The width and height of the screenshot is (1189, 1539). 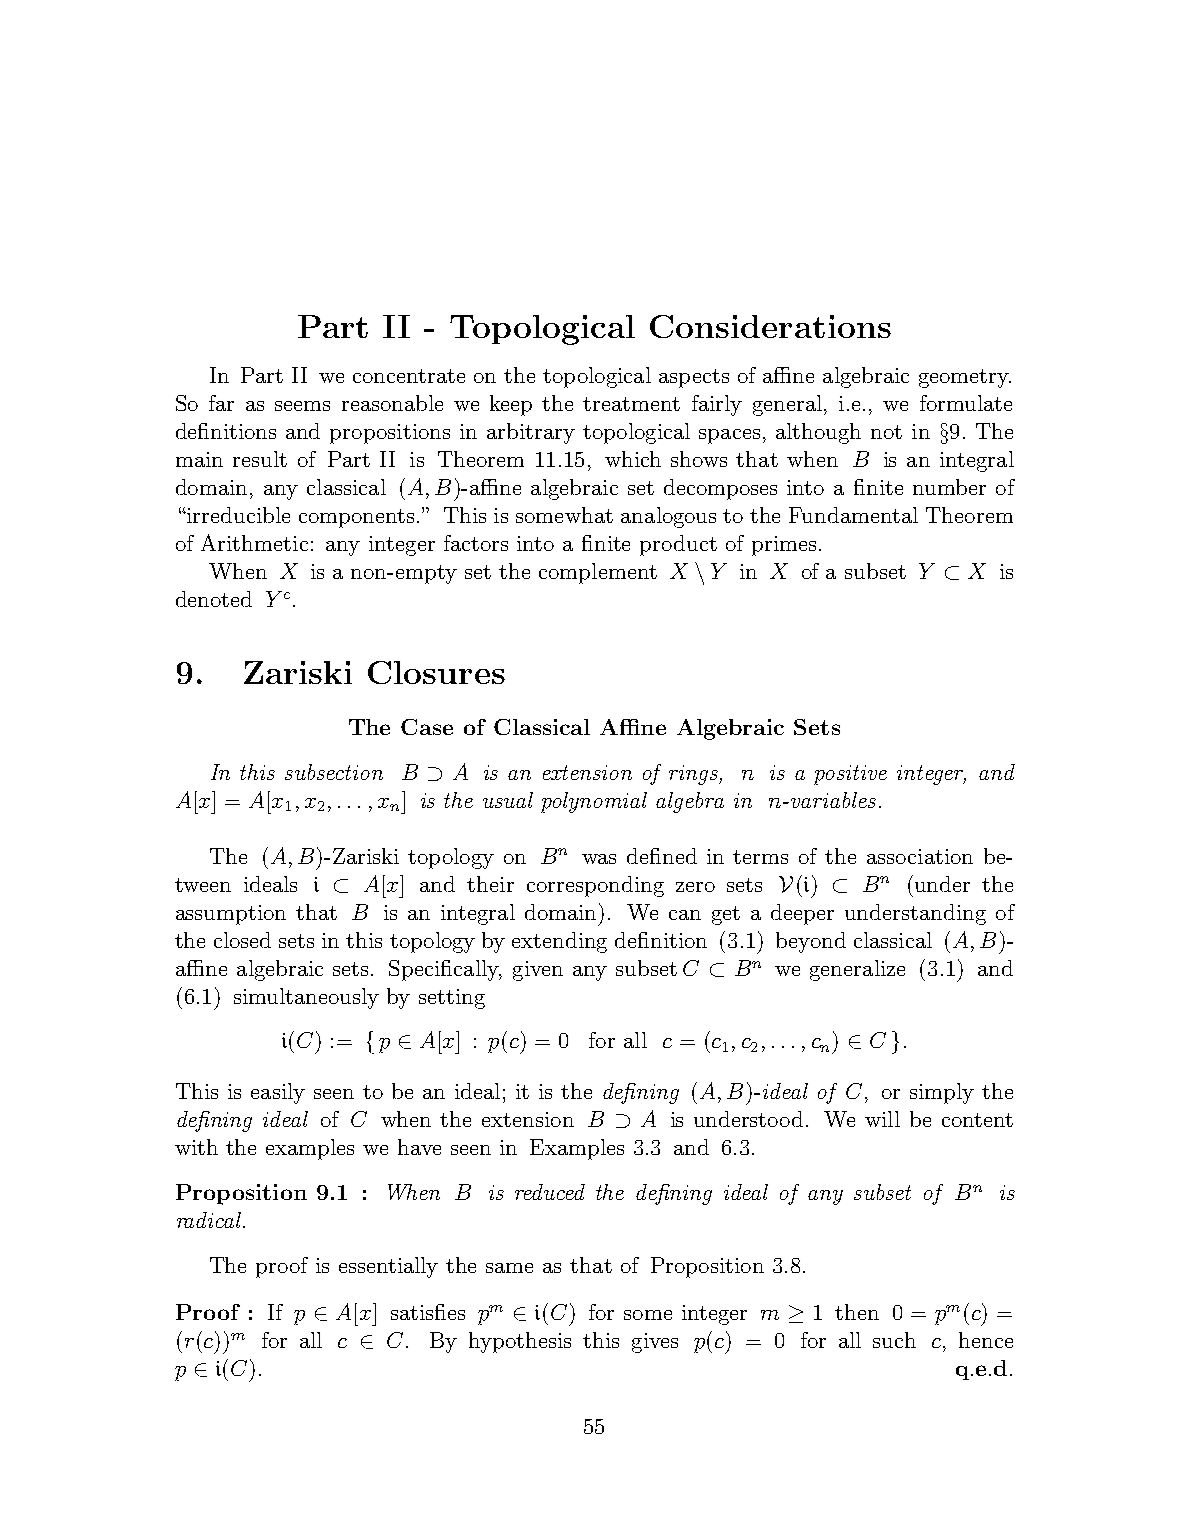 What do you see at coordinates (559, 942) in the screenshot?
I see `extending` at bounding box center [559, 942].
